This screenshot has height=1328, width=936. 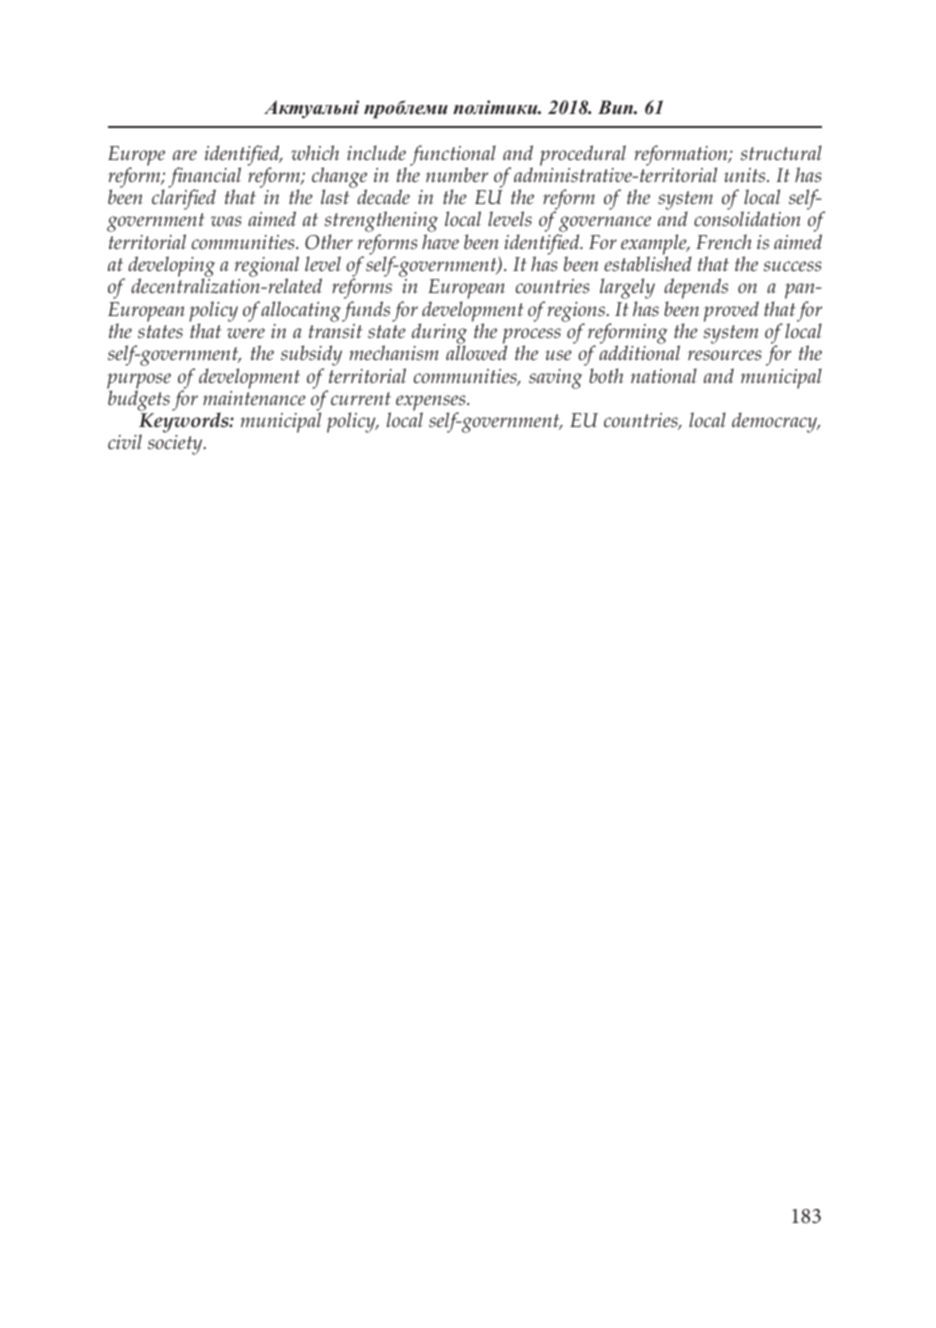 I want to click on funds, so click(x=366, y=311).
